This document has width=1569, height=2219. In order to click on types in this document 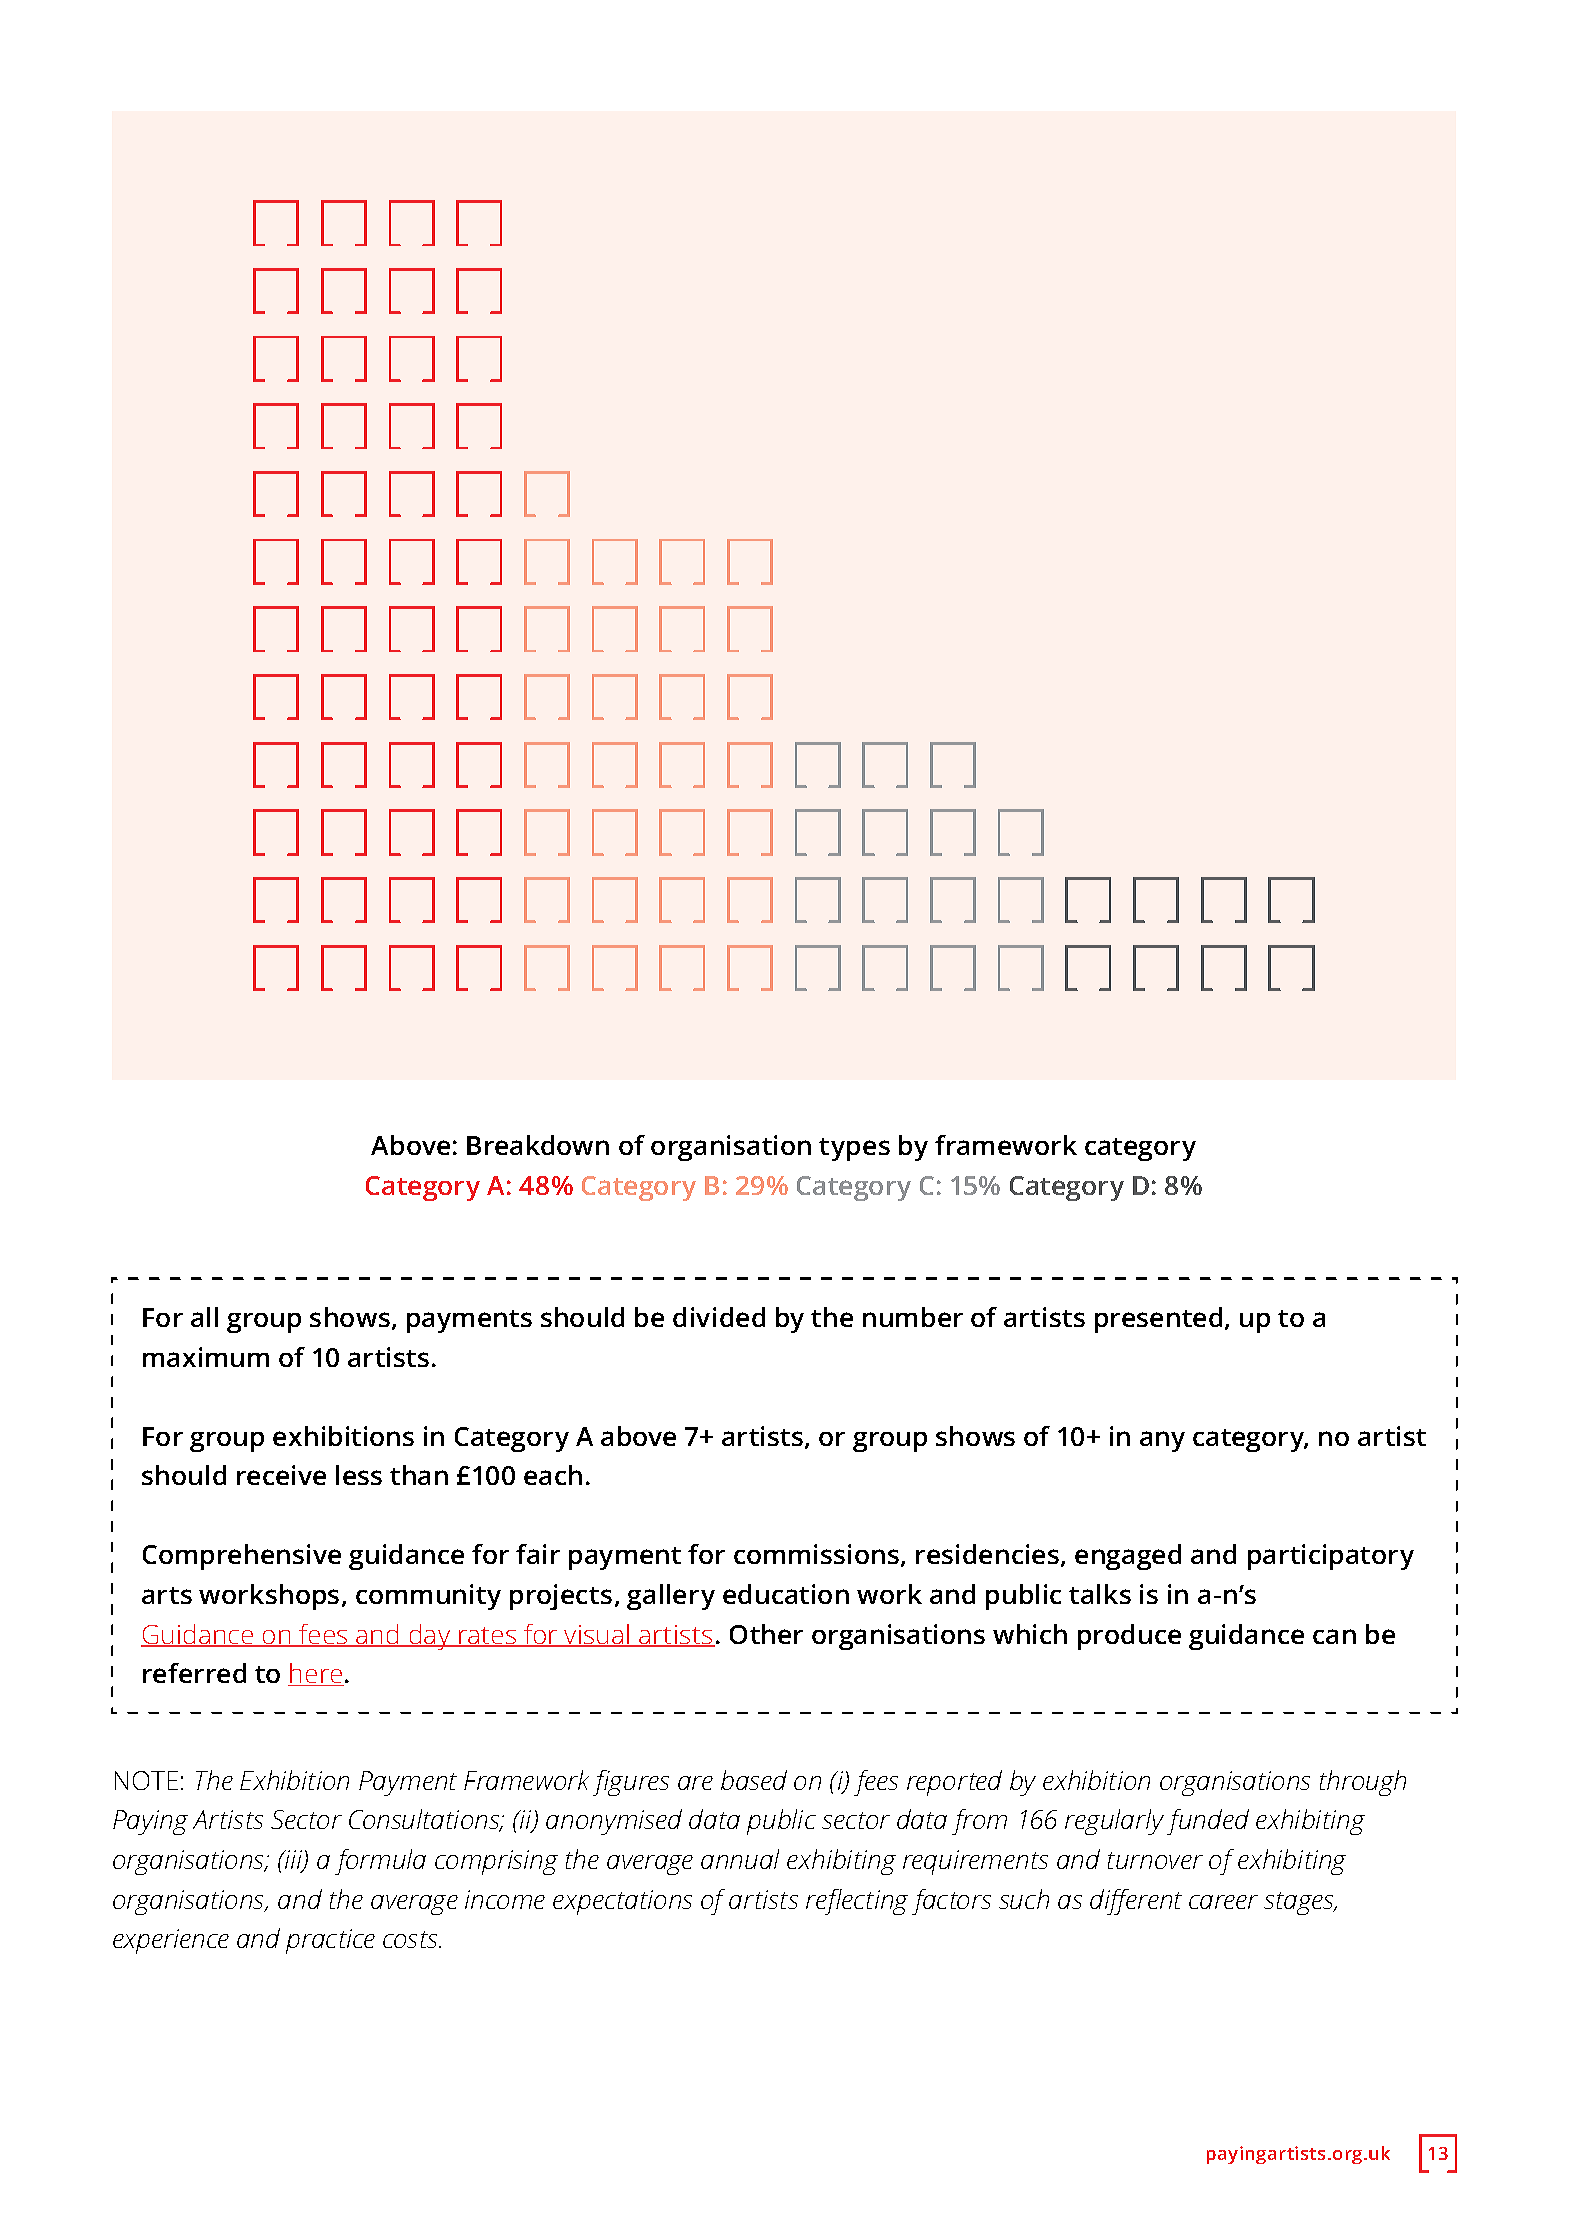, I will do `click(854, 1149)`.
